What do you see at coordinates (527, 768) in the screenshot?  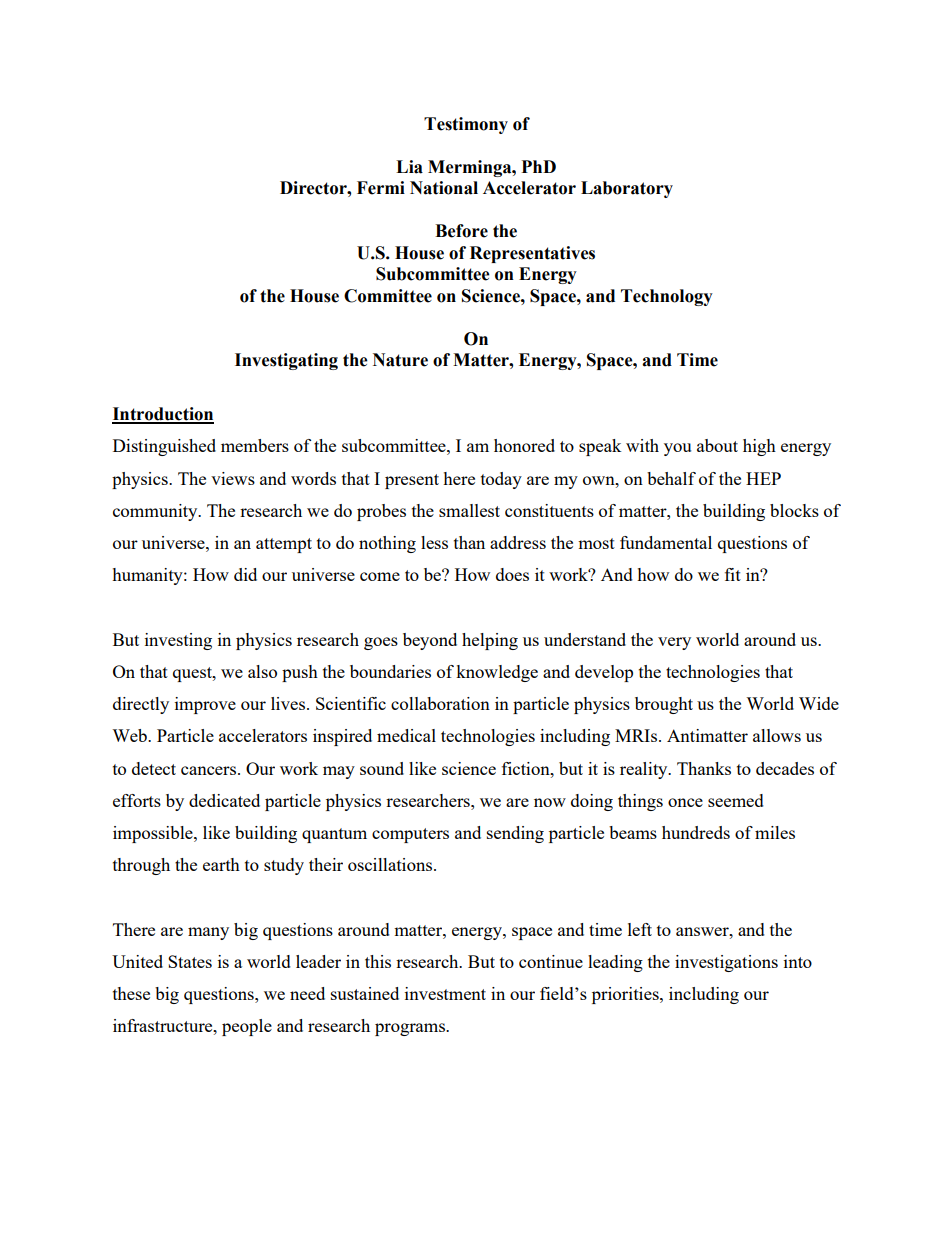 I see `fiction` at bounding box center [527, 768].
